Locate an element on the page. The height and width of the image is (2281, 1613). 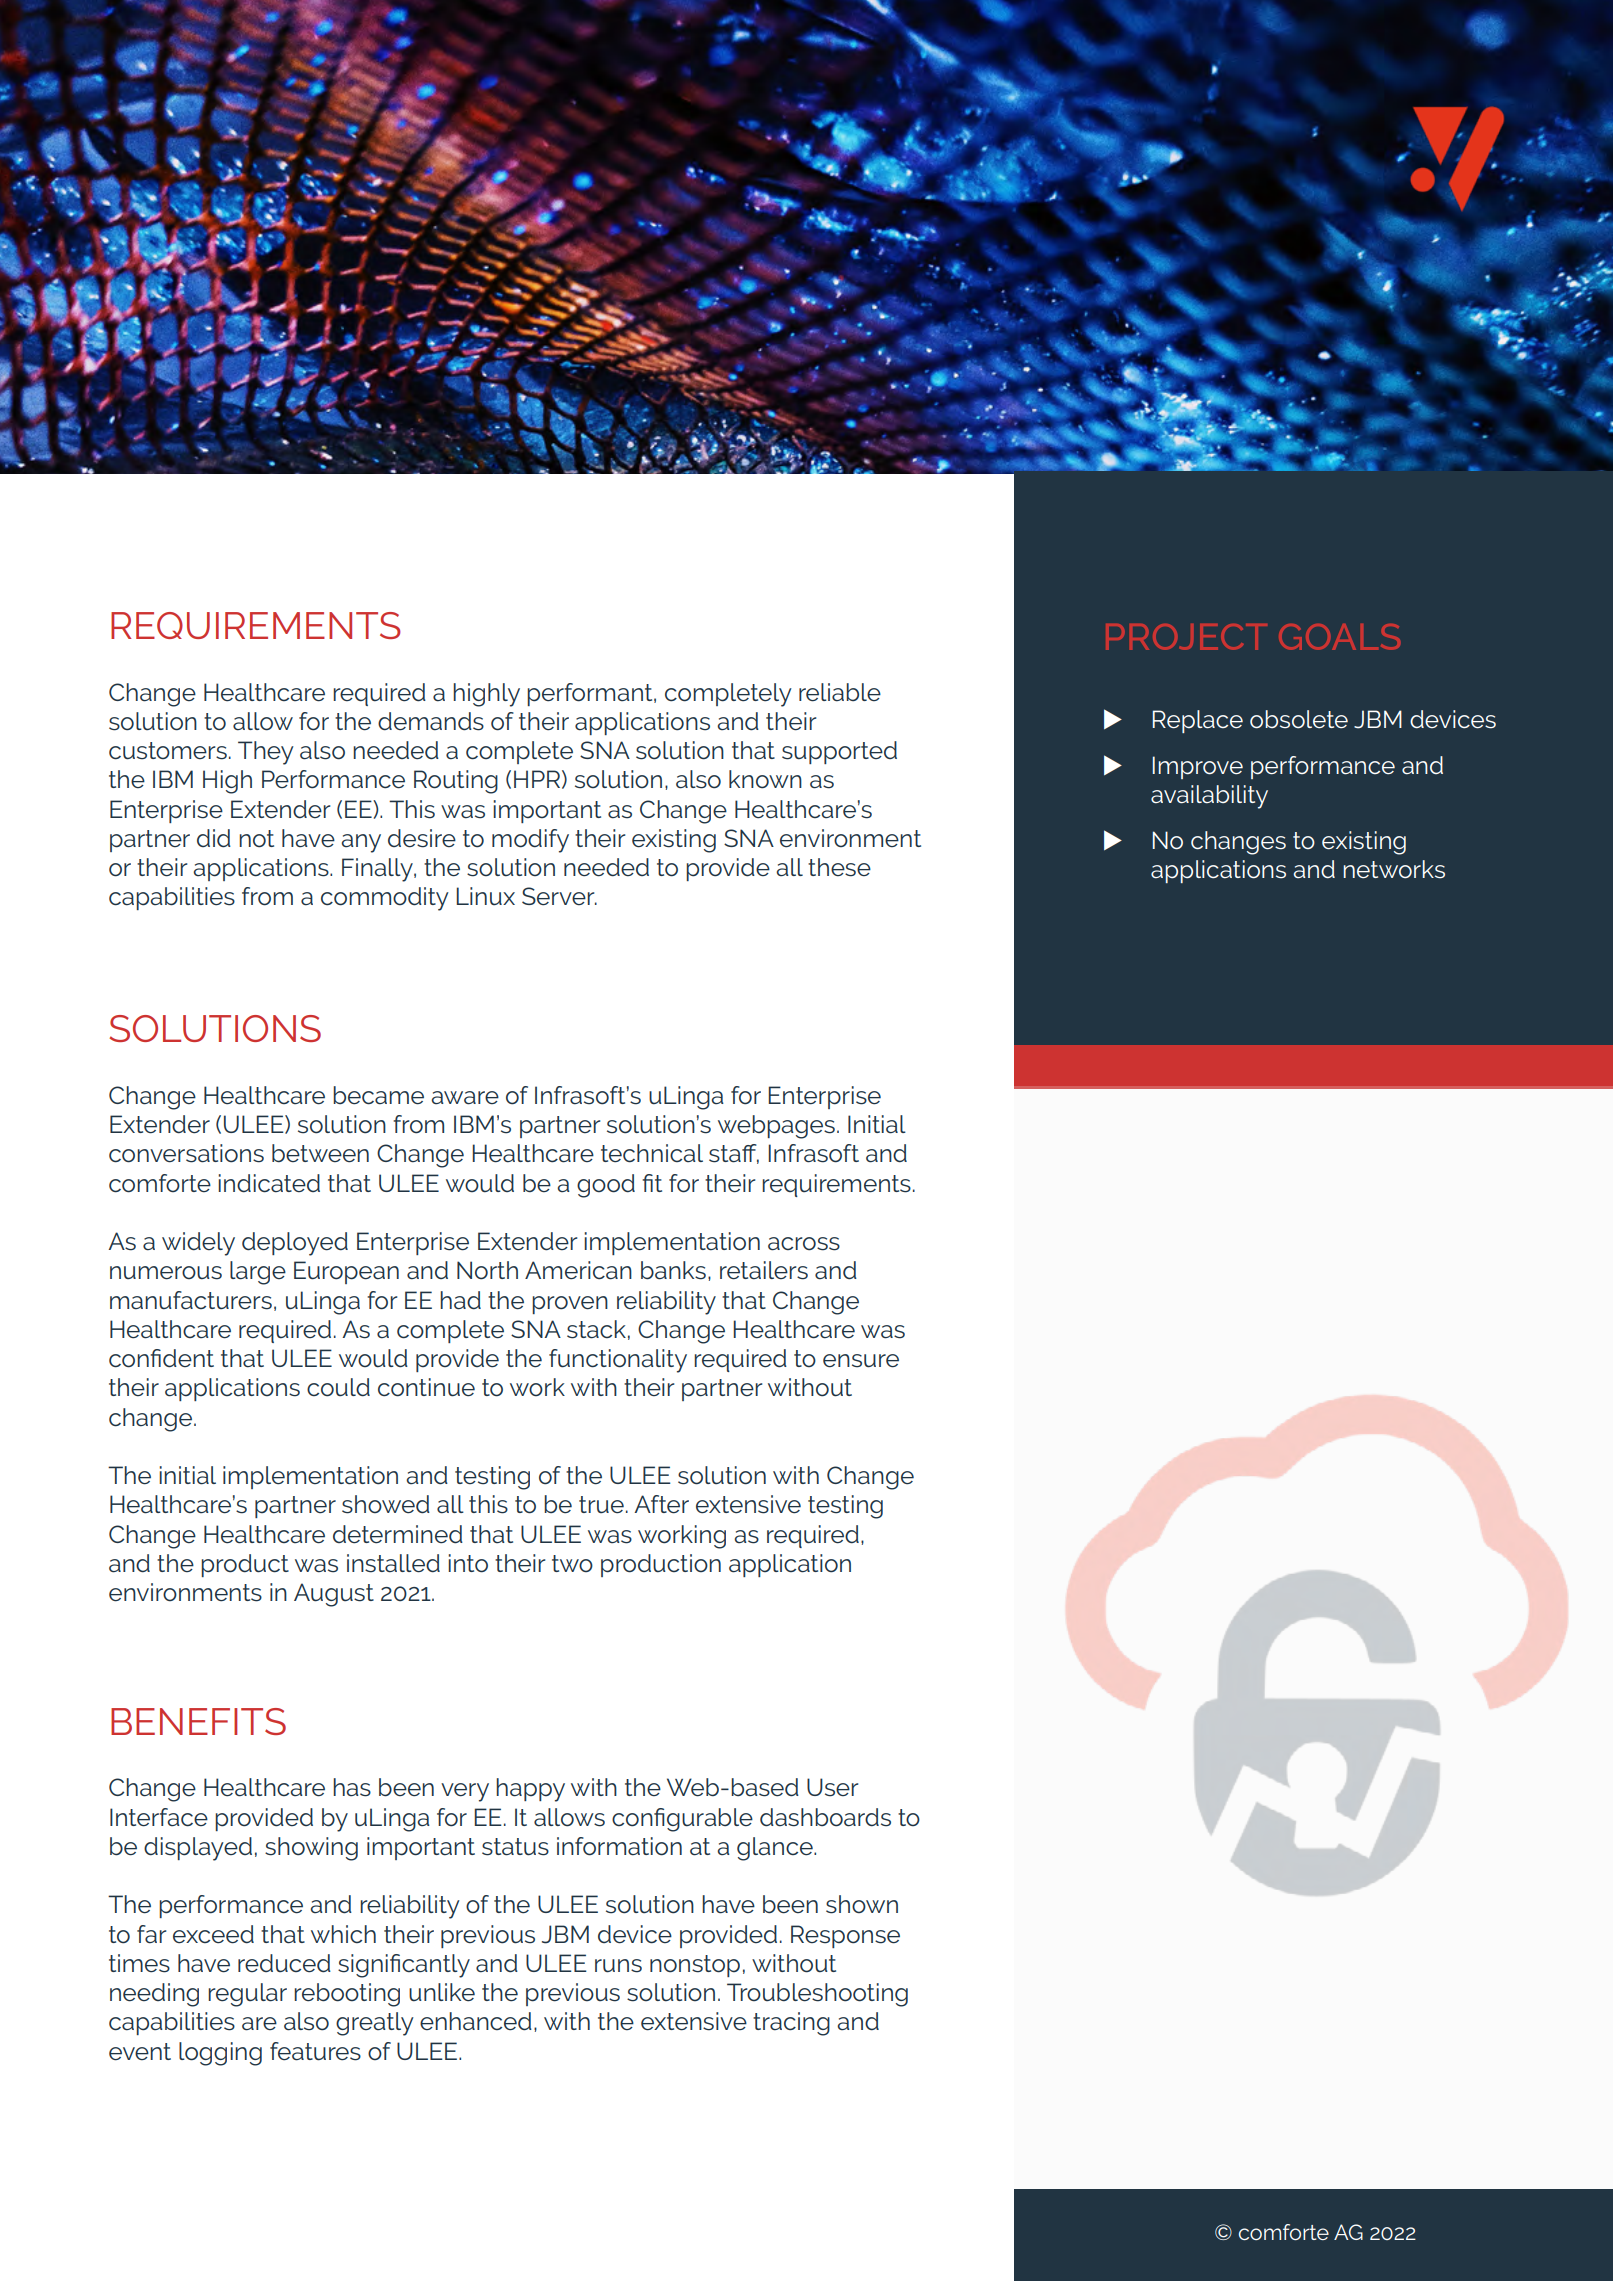
became is located at coordinates (378, 1095).
